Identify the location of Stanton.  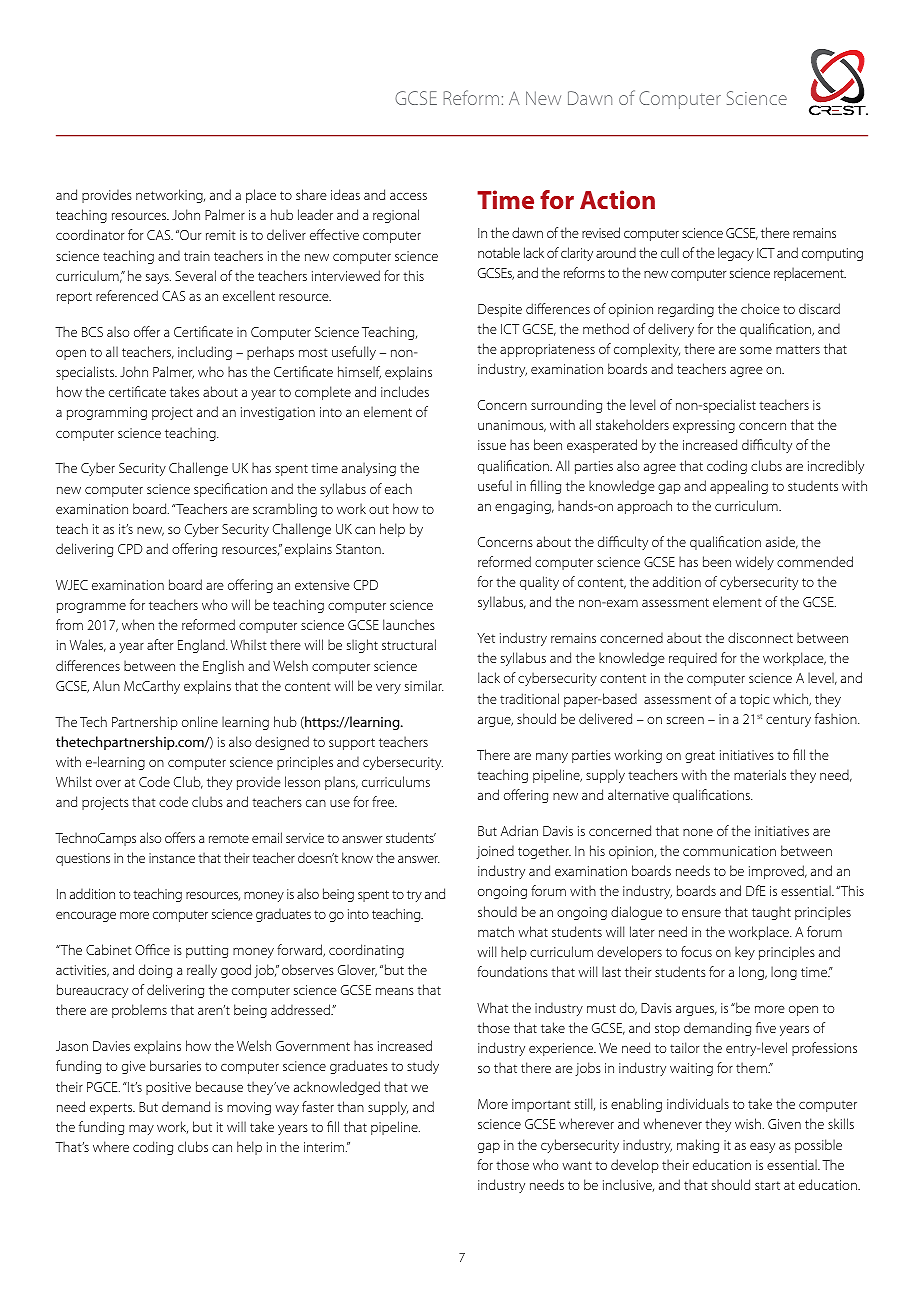
(359, 549).
